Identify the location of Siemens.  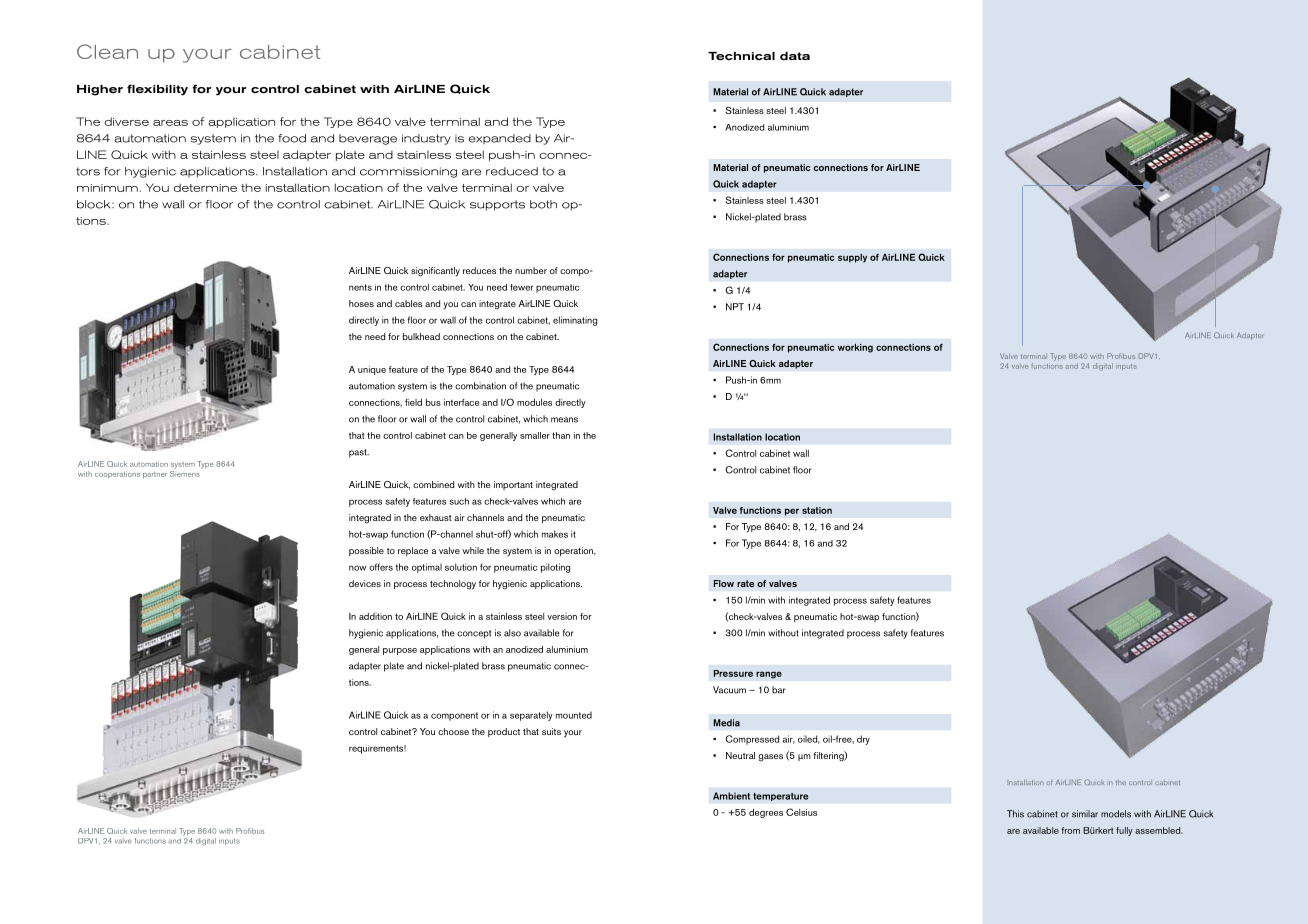
(186, 472).
